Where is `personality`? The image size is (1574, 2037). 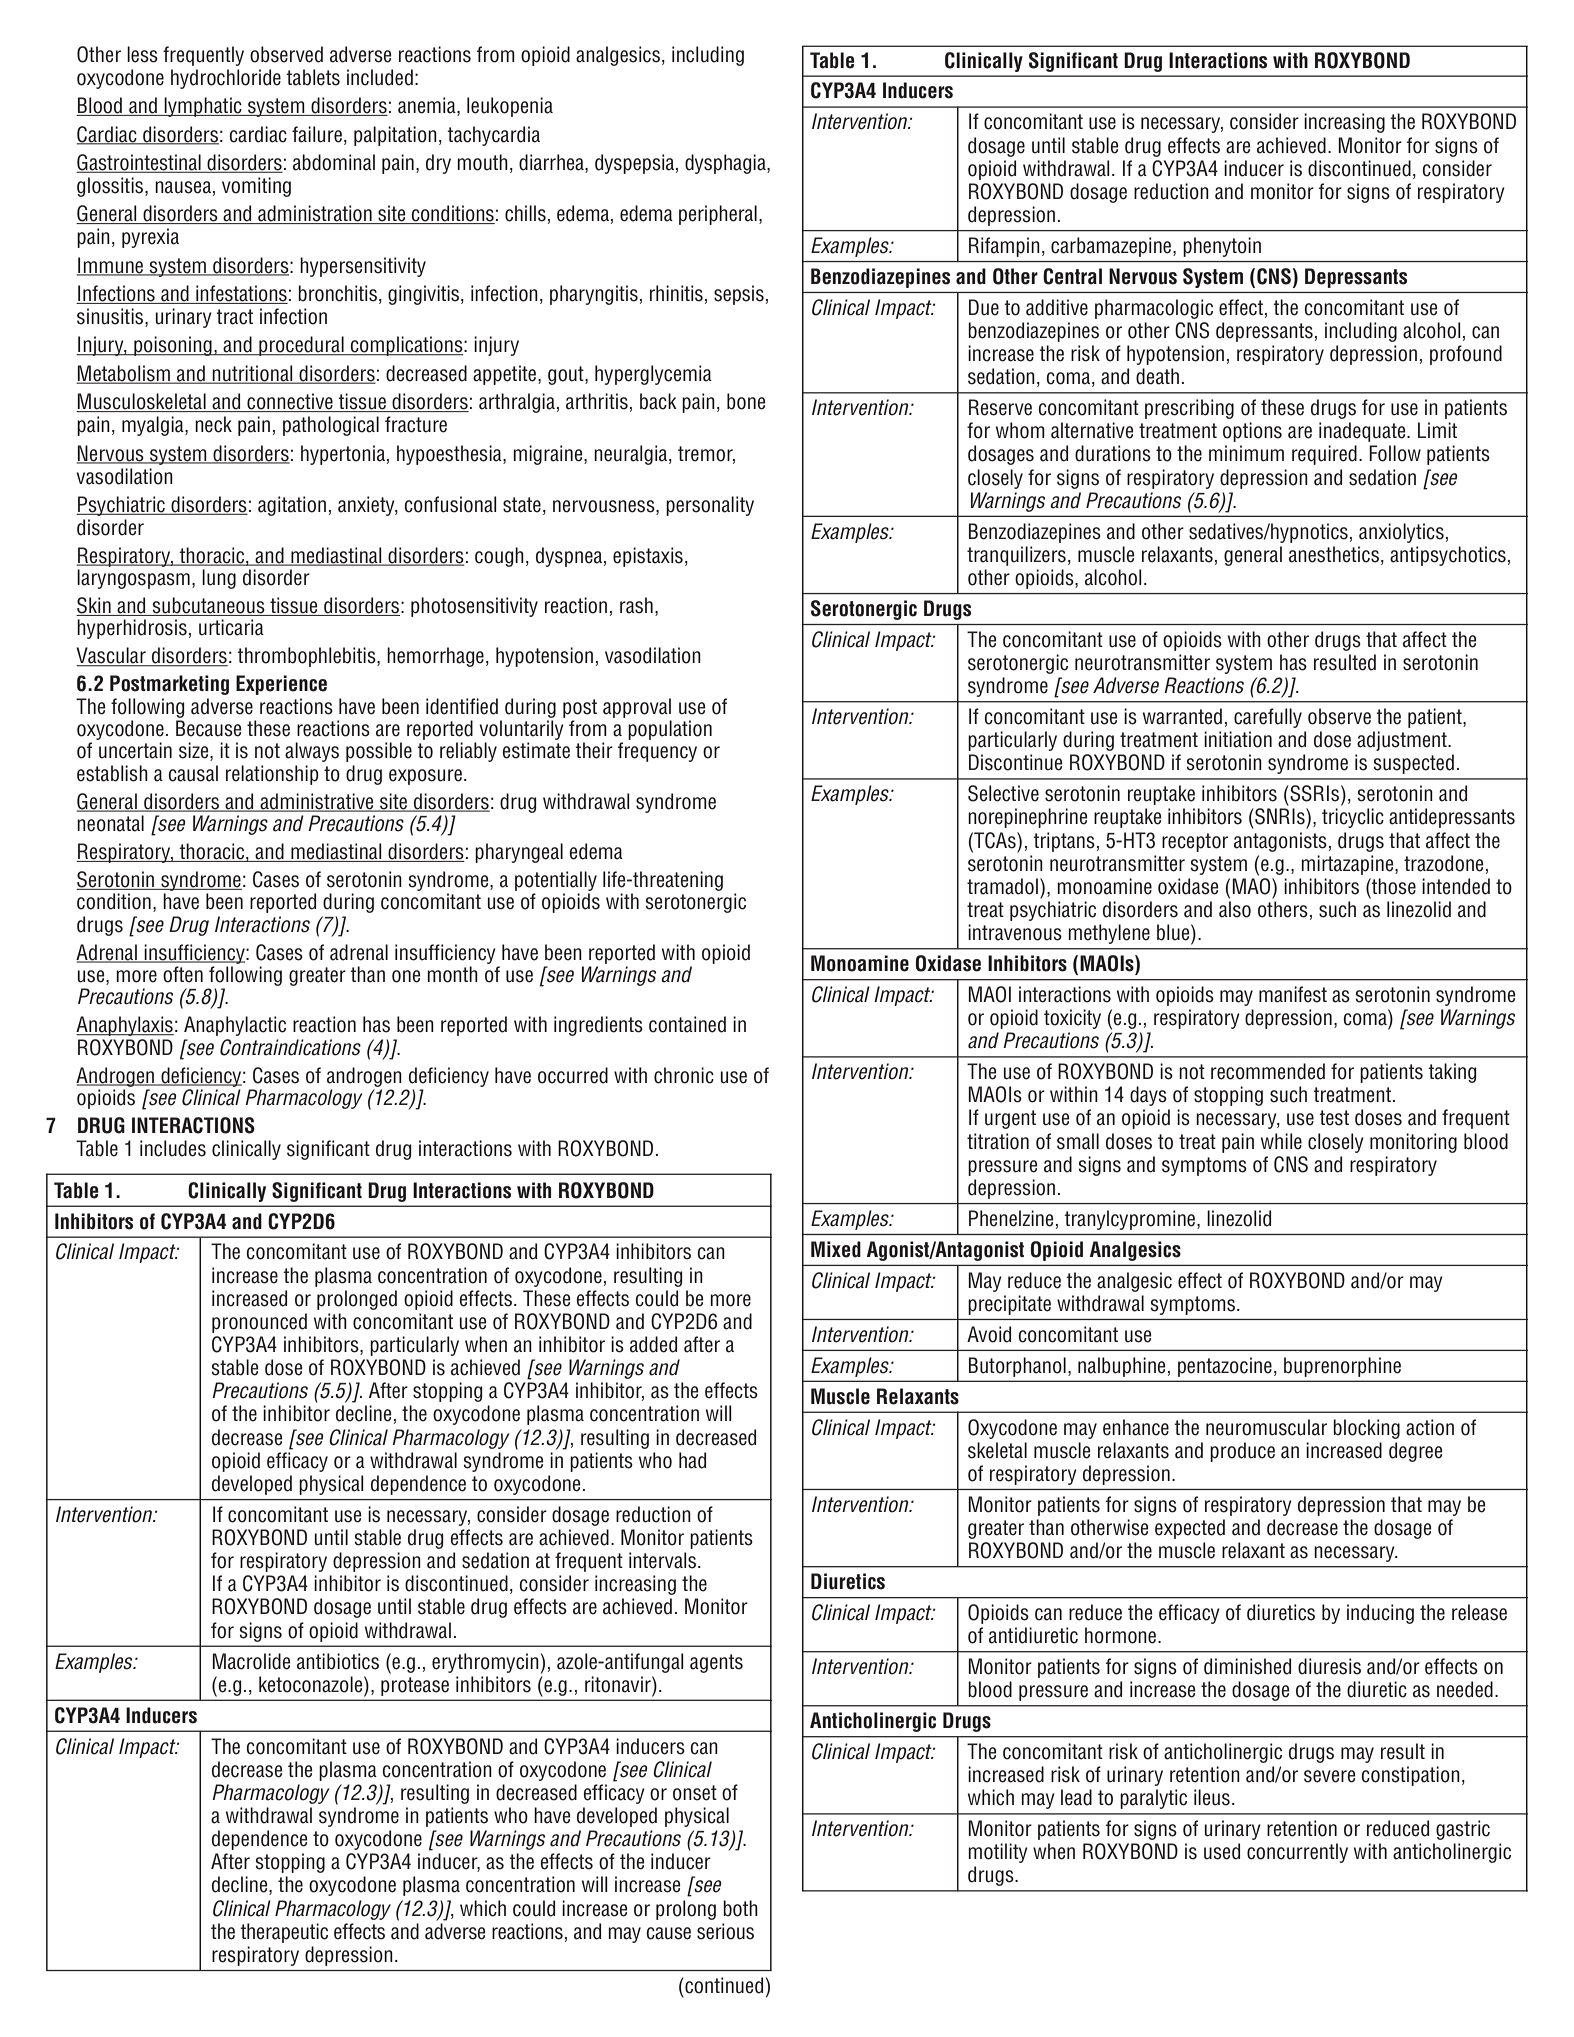
personality is located at coordinates (710, 506).
